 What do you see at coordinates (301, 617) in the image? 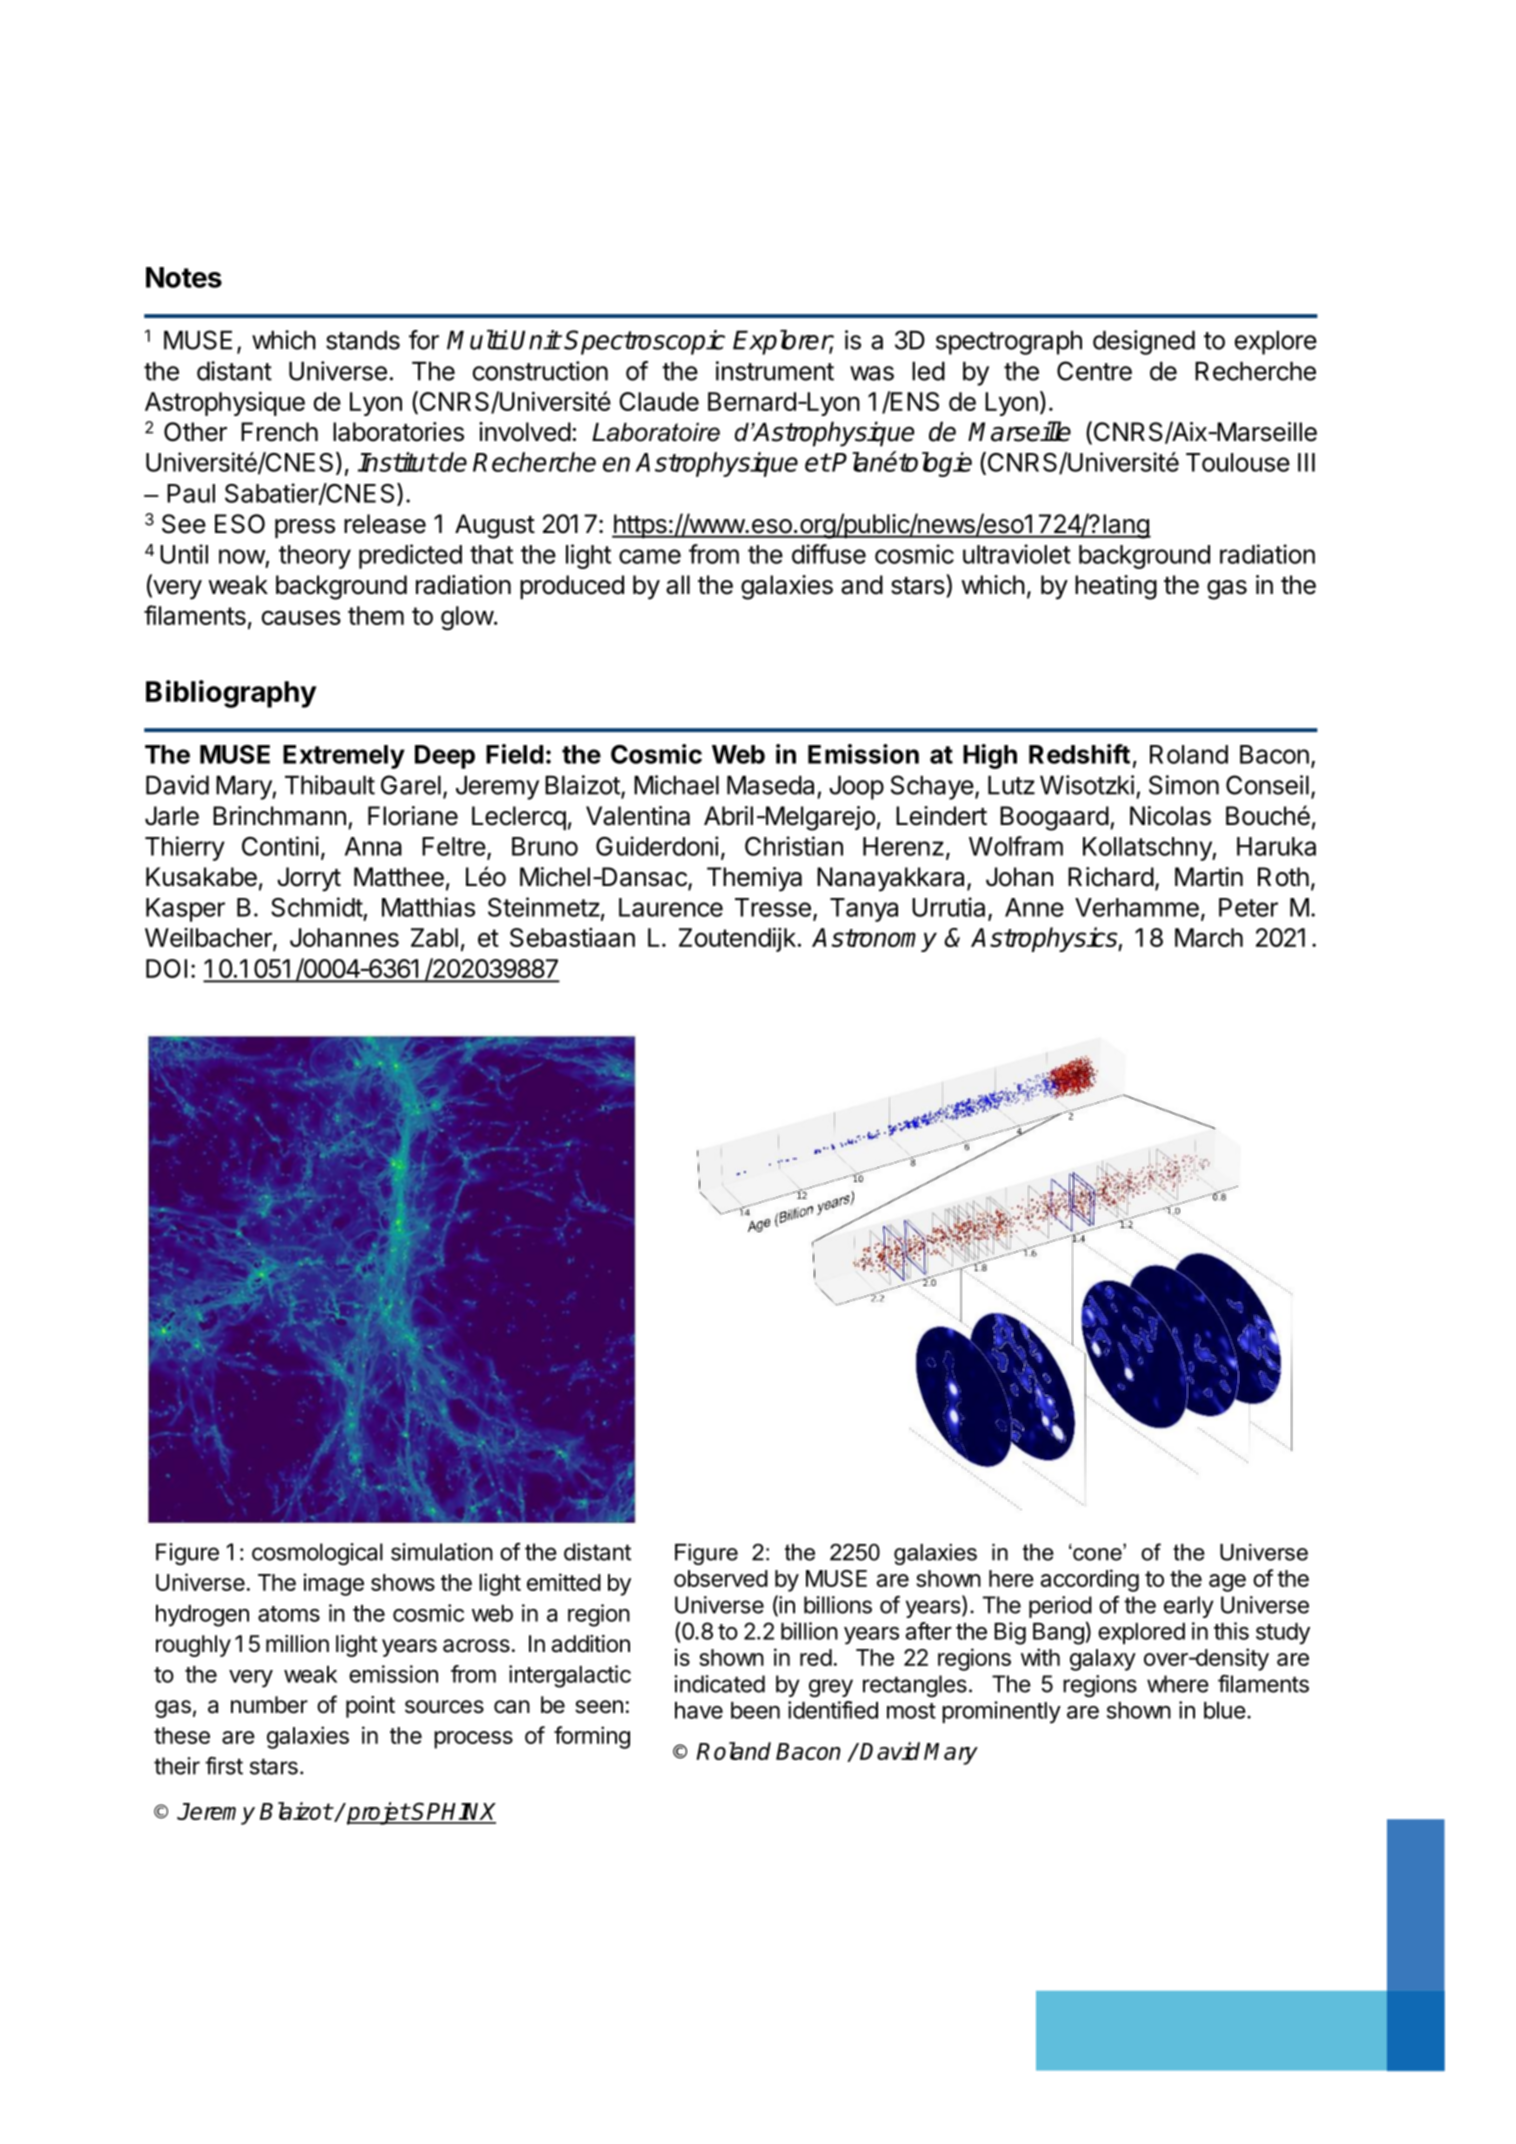
I see `causes` at bounding box center [301, 617].
